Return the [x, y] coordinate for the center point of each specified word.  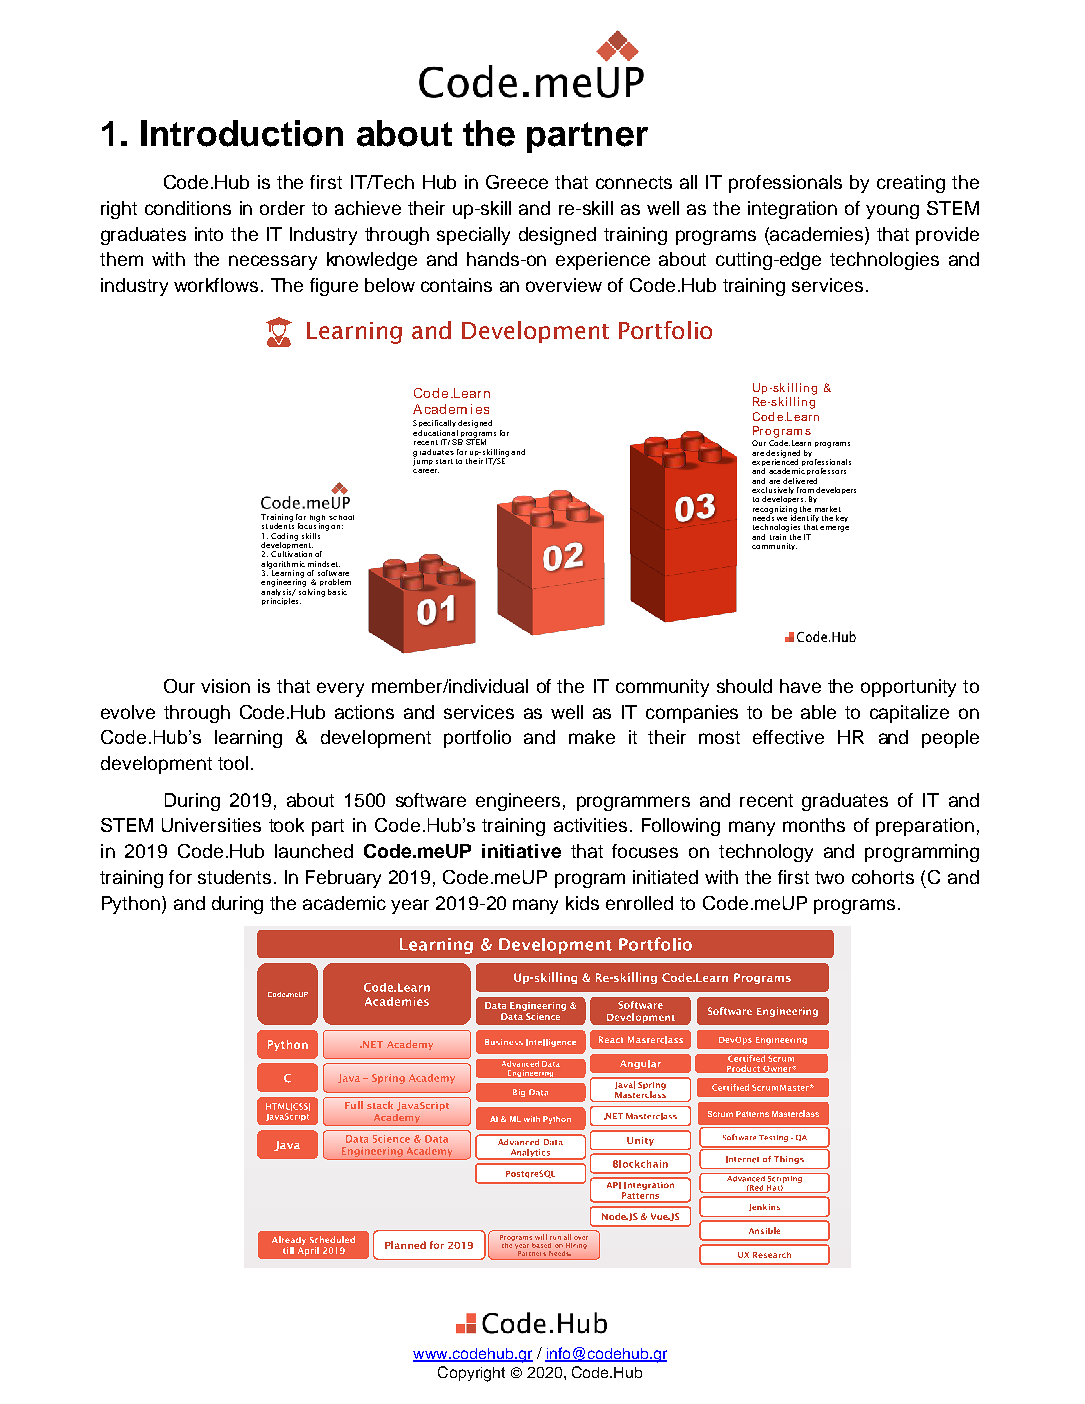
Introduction [242, 133]
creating [911, 184]
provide [947, 236]
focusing [313, 526]
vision [225, 686]
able [818, 712]
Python [131, 905]
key [842, 518]
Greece [517, 182]
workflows [218, 285]
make [592, 737]
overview [564, 285]
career [426, 471]
